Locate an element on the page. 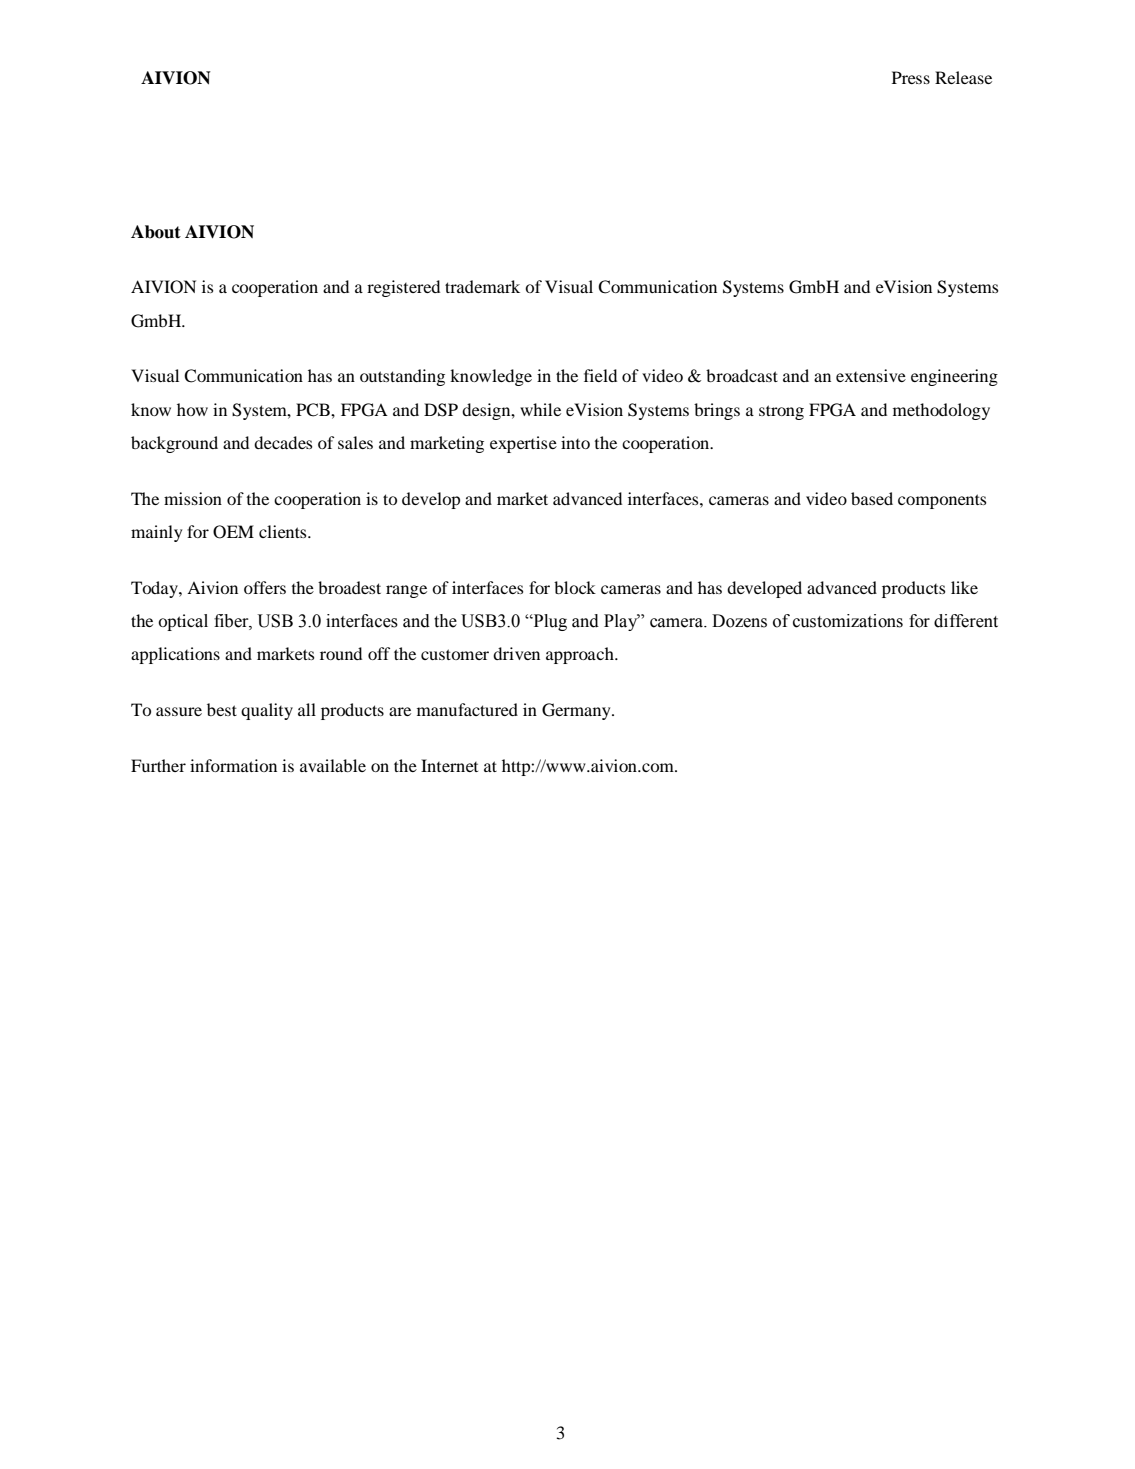  information is located at coordinates (233, 765).
